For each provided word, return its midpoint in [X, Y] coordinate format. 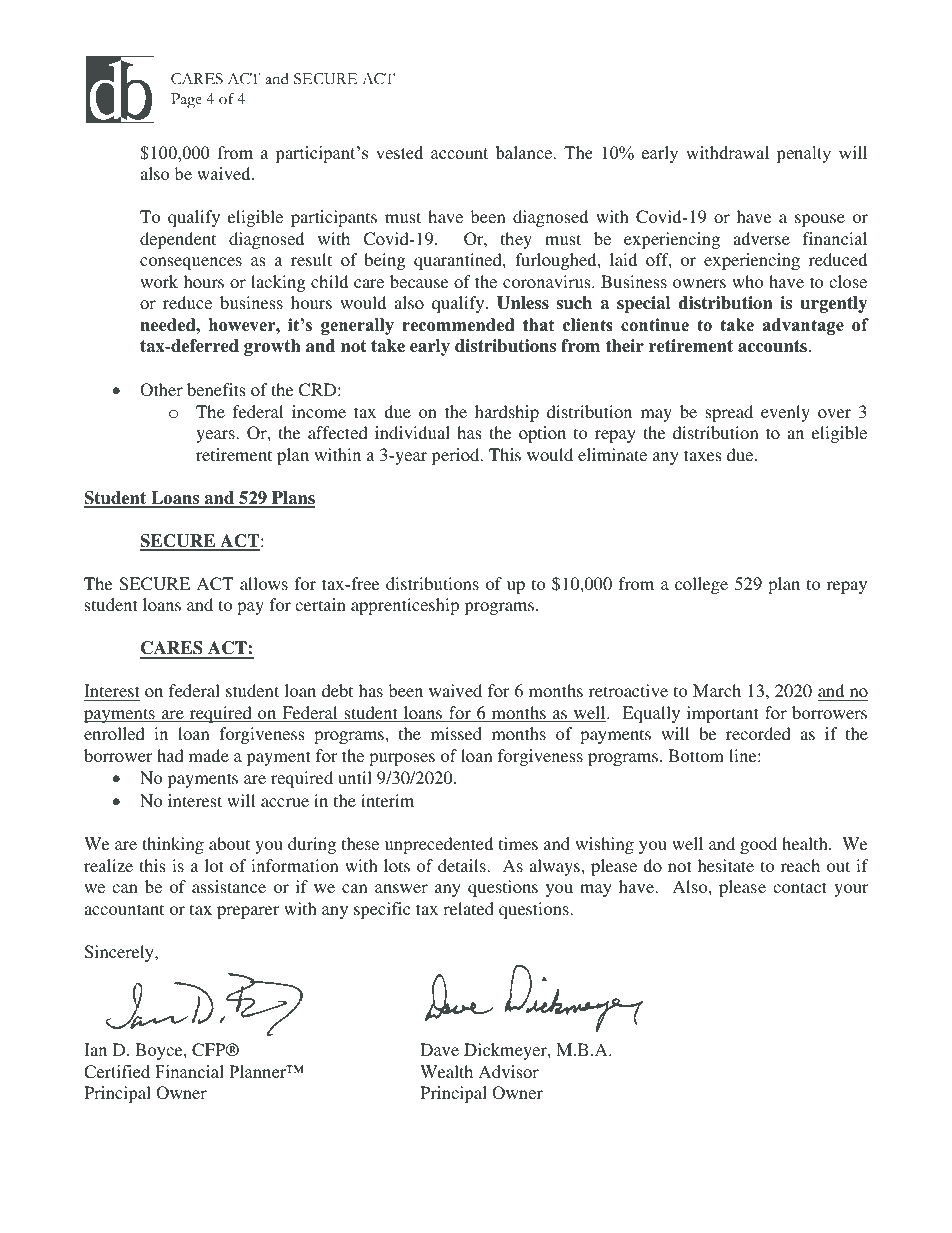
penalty [803, 154]
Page [186, 101]
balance [525, 153]
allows [264, 583]
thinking [173, 845]
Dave [439, 1049]
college [701, 585]
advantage [803, 326]
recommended [458, 325]
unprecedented [439, 845]
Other [161, 390]
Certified [117, 1072]
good [758, 845]
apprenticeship [405, 606]
